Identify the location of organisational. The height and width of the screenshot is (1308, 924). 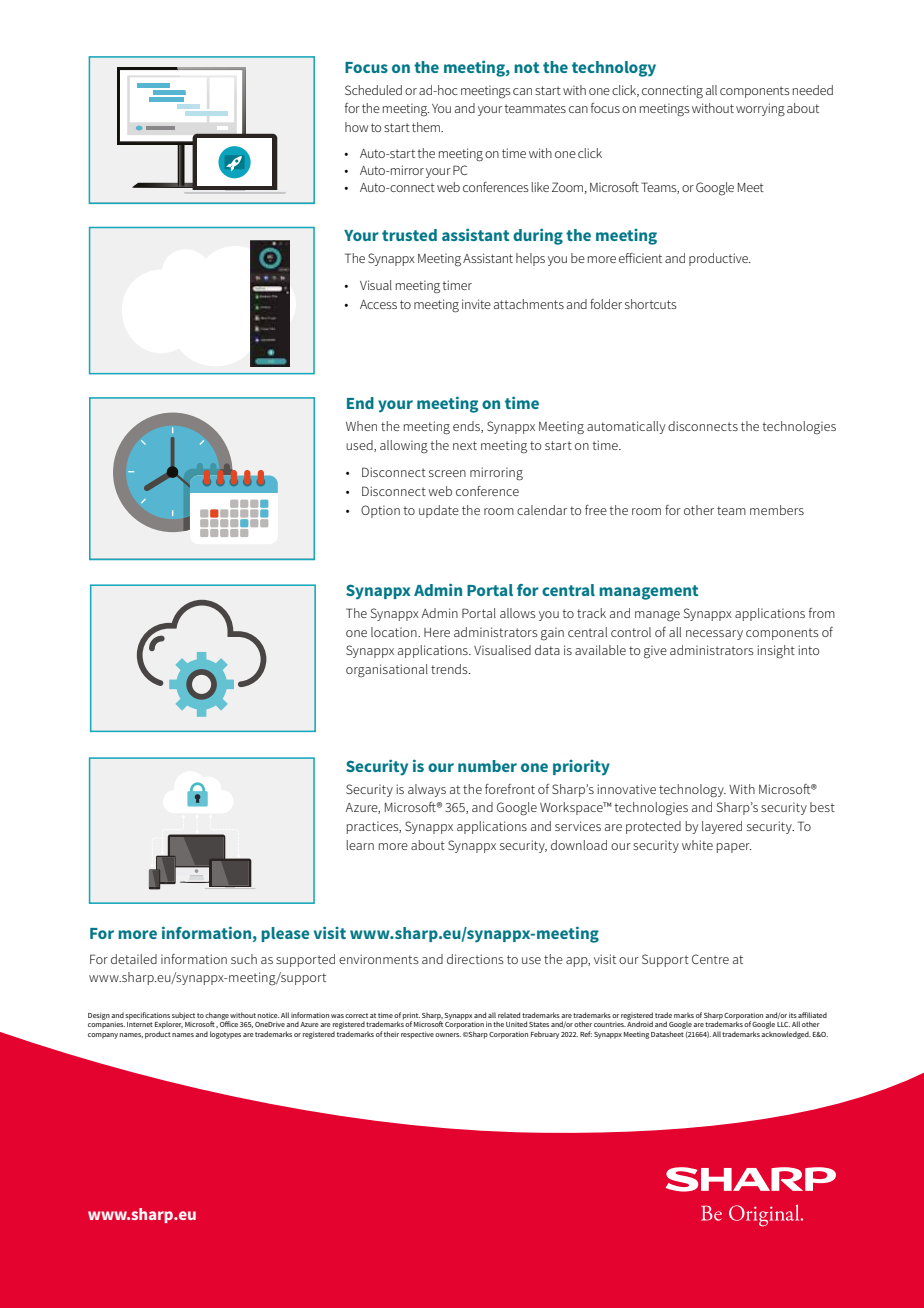
(387, 671).
